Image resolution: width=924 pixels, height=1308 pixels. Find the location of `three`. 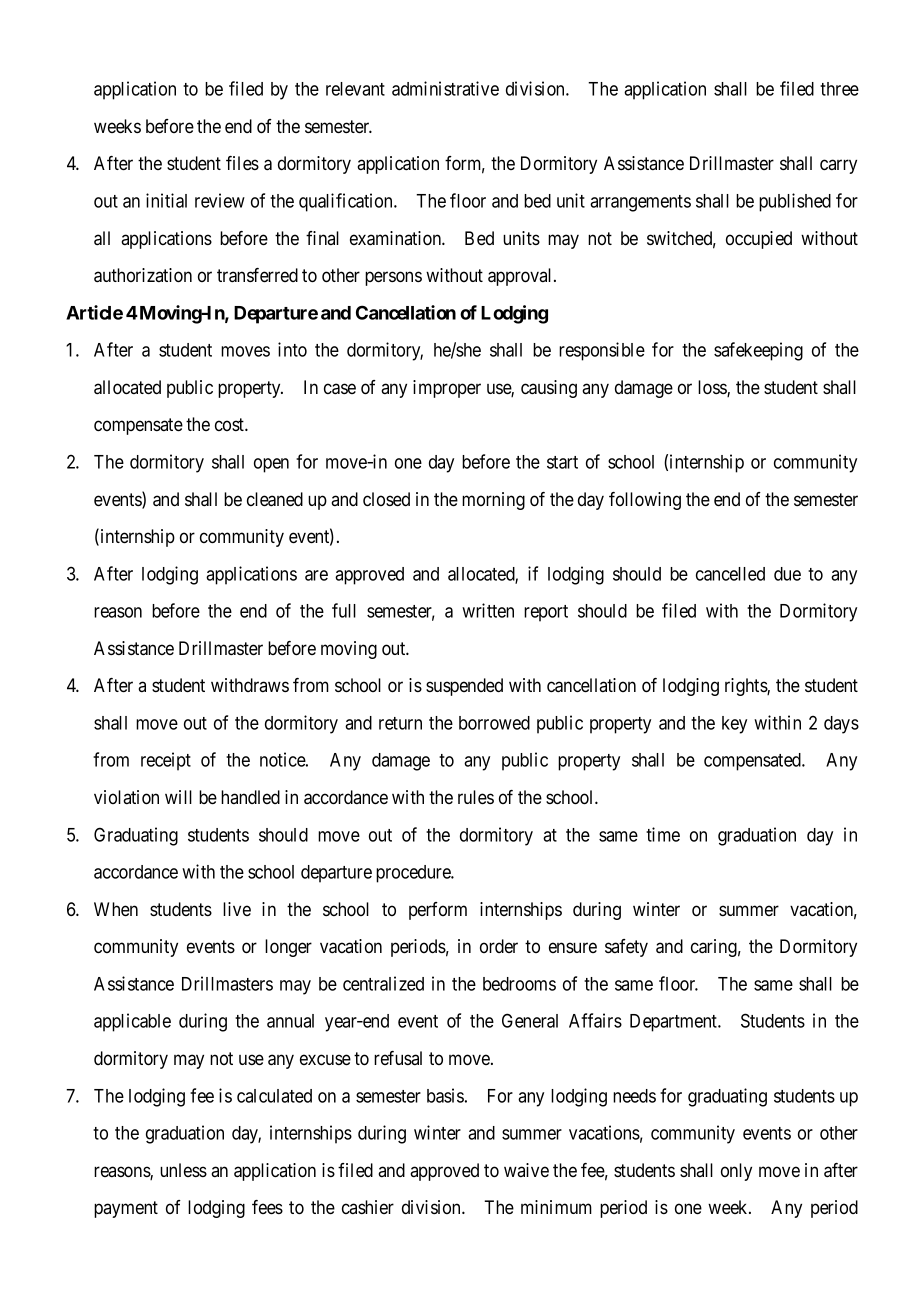

three is located at coordinates (839, 89).
